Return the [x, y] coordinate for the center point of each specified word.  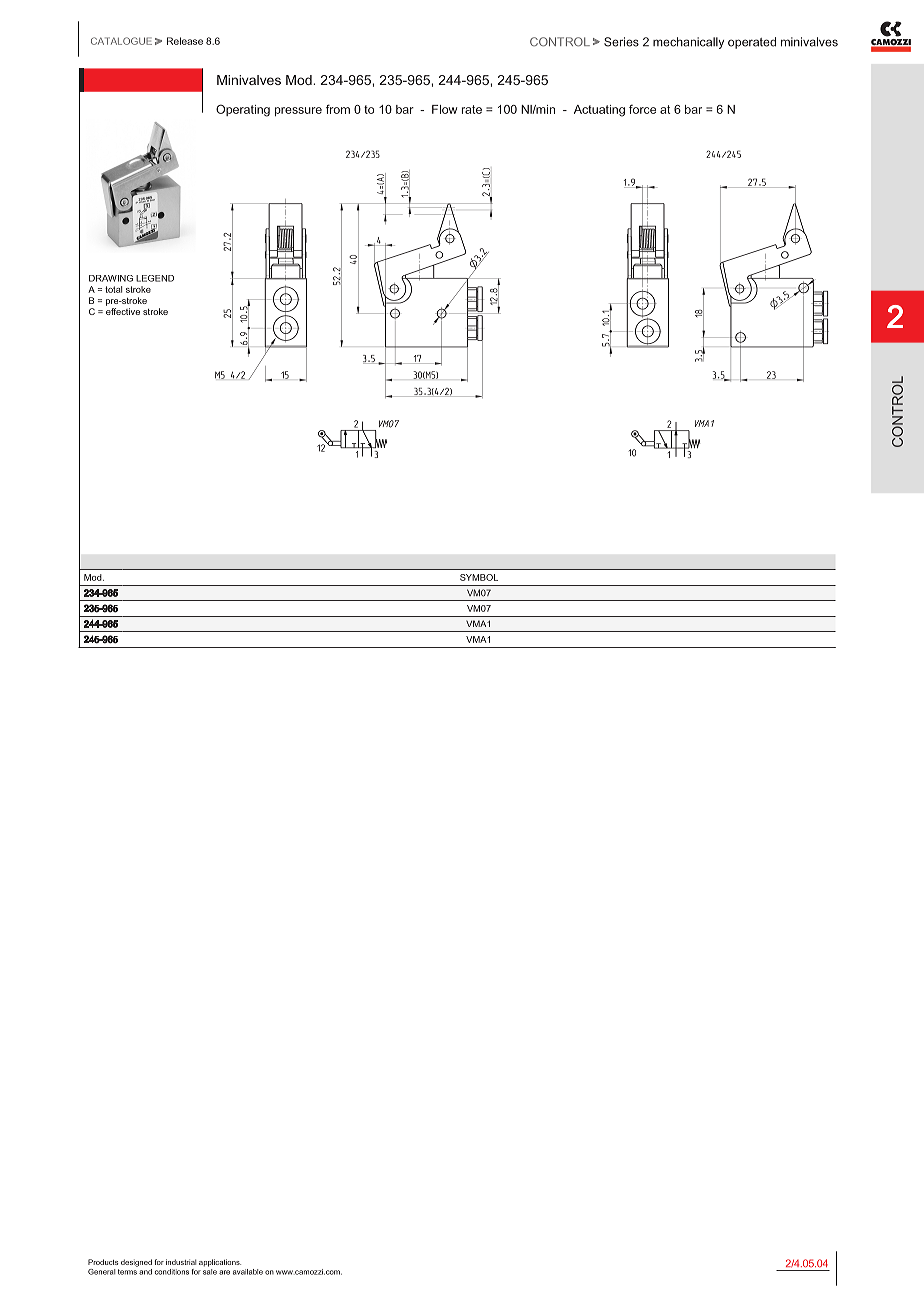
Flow [444, 109]
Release [185, 41]
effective [123, 311]
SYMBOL [479, 577]
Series [621, 42]
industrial [181, 1262]
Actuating [599, 111]
